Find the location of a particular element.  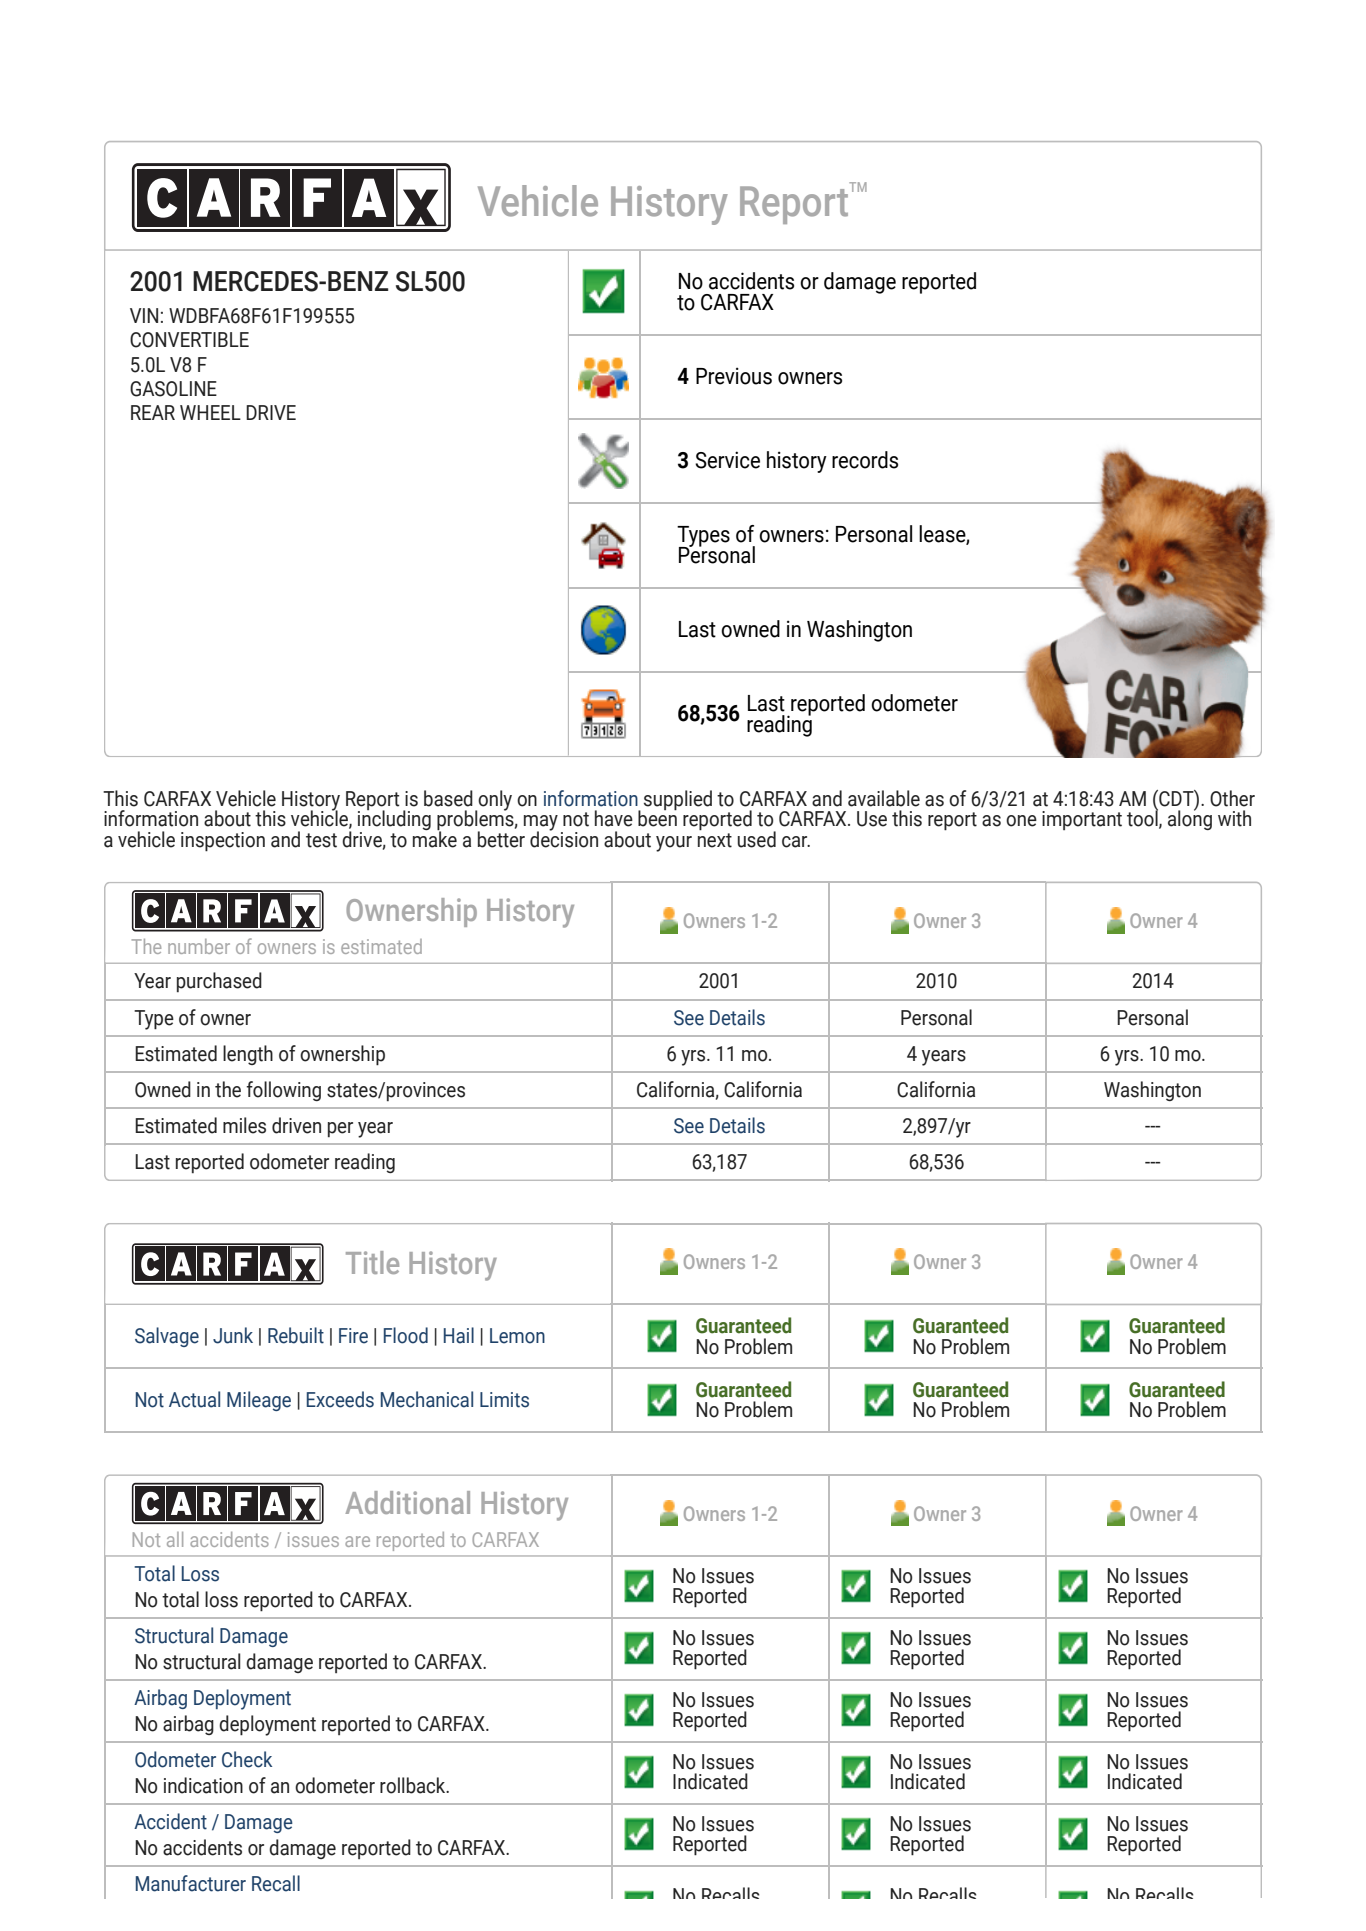

WHEEL is located at coordinates (210, 412).
